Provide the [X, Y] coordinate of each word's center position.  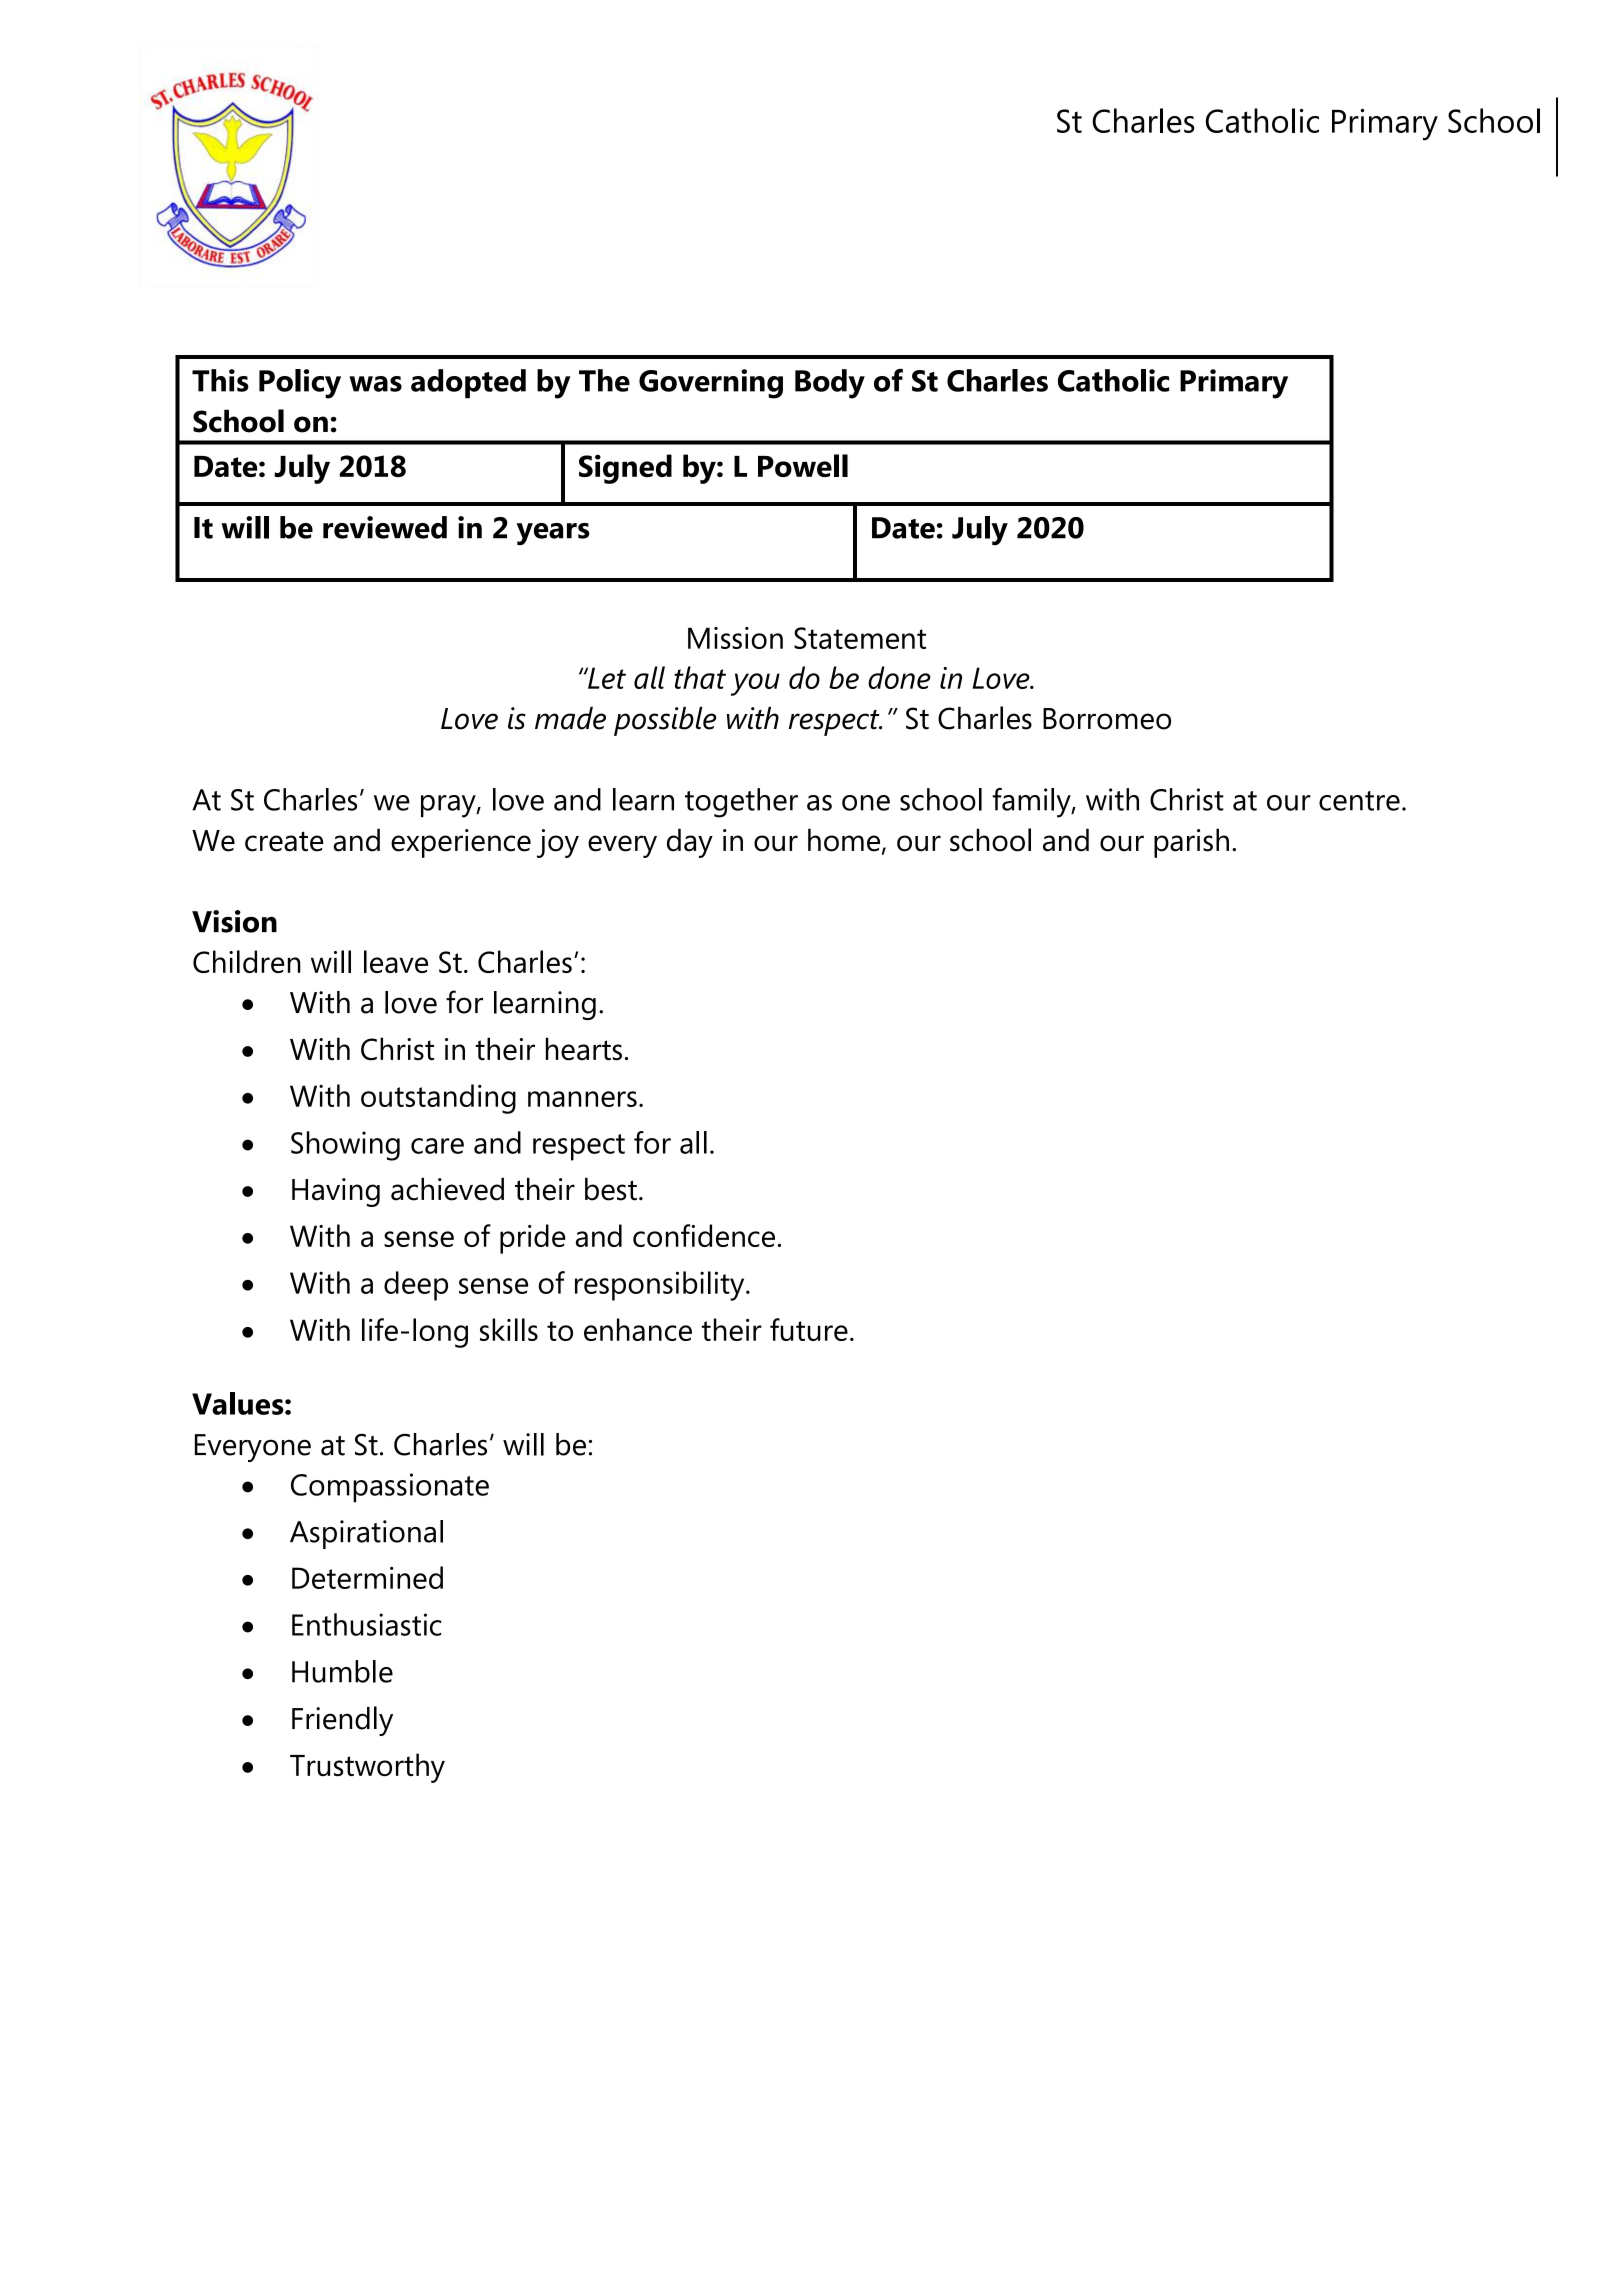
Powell [803, 465]
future [809, 1329]
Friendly [342, 1721]
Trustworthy [367, 1768]
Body [830, 384]
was [375, 384]
